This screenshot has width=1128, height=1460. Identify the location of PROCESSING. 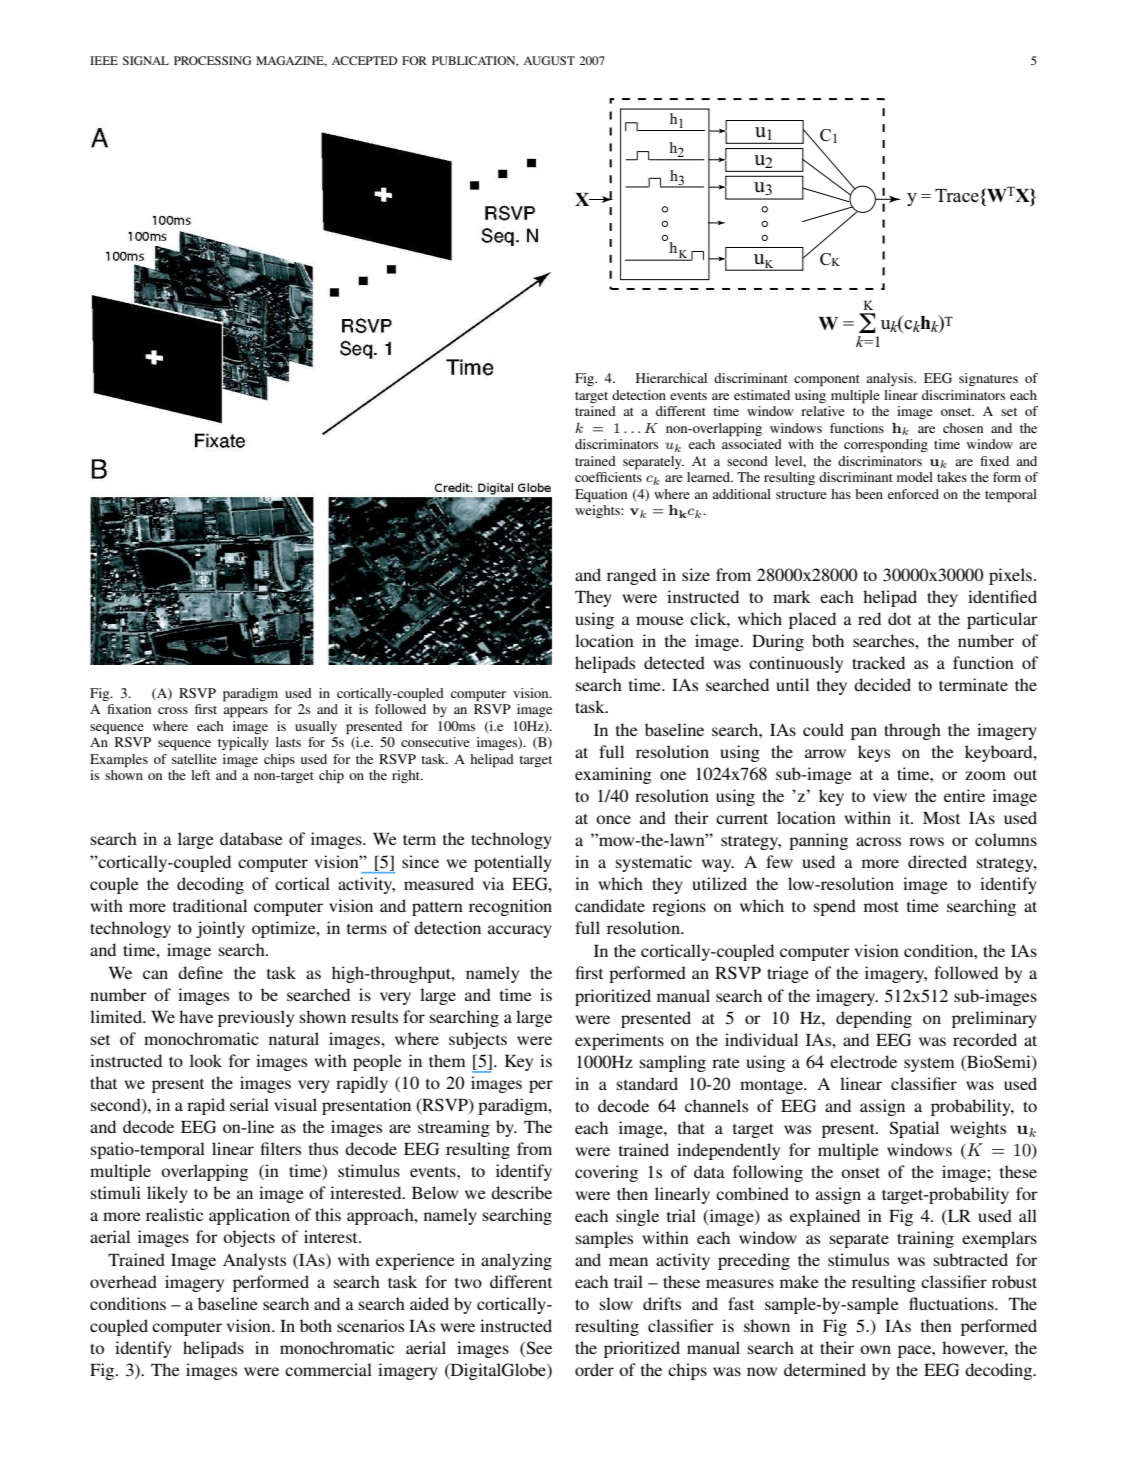
(212, 60).
